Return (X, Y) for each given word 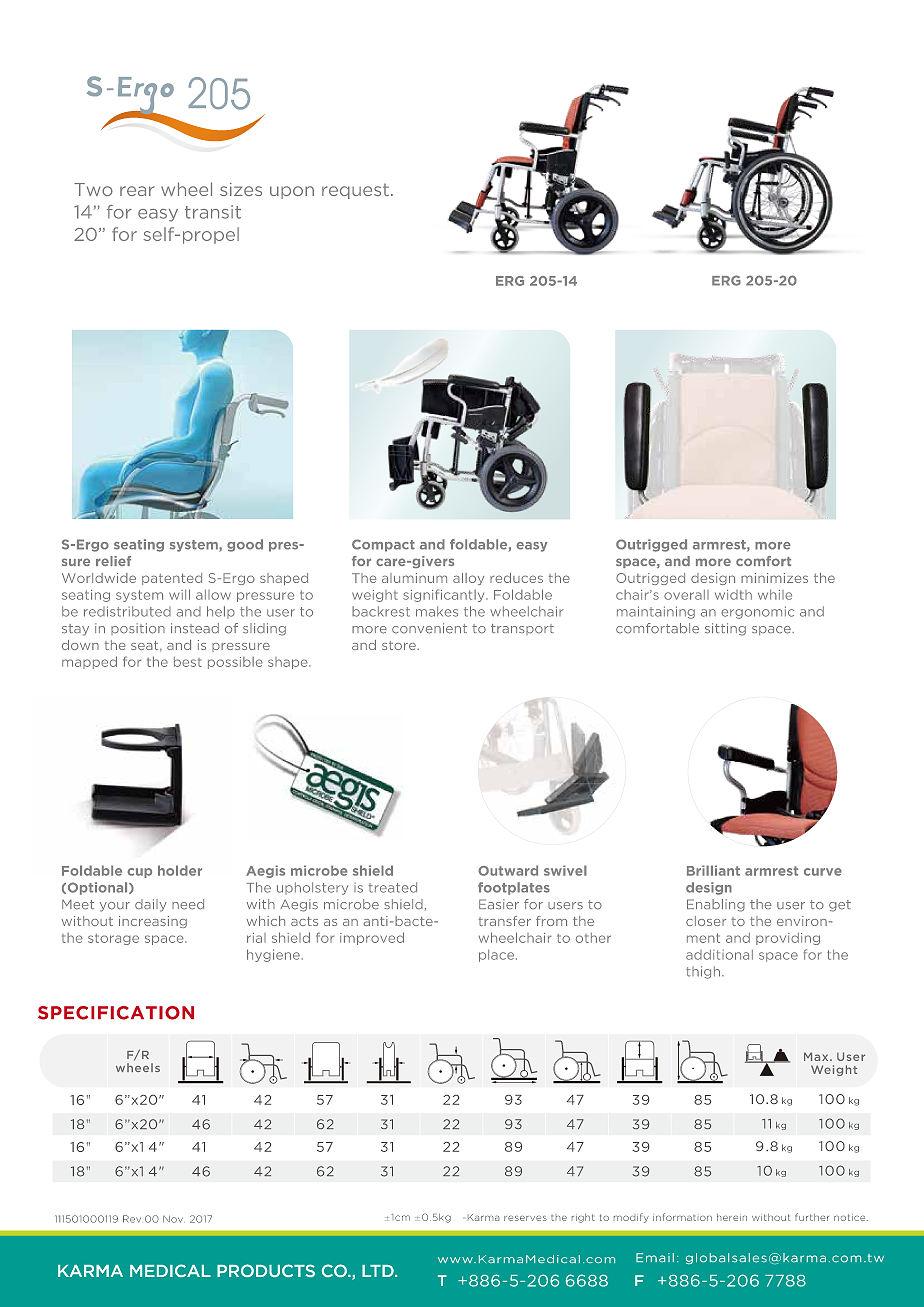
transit (213, 212)
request (355, 191)
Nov (173, 1219)
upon (292, 192)
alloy (468, 579)
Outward (508, 870)
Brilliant (713, 870)
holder (180, 870)
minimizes (774, 578)
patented (172, 579)
